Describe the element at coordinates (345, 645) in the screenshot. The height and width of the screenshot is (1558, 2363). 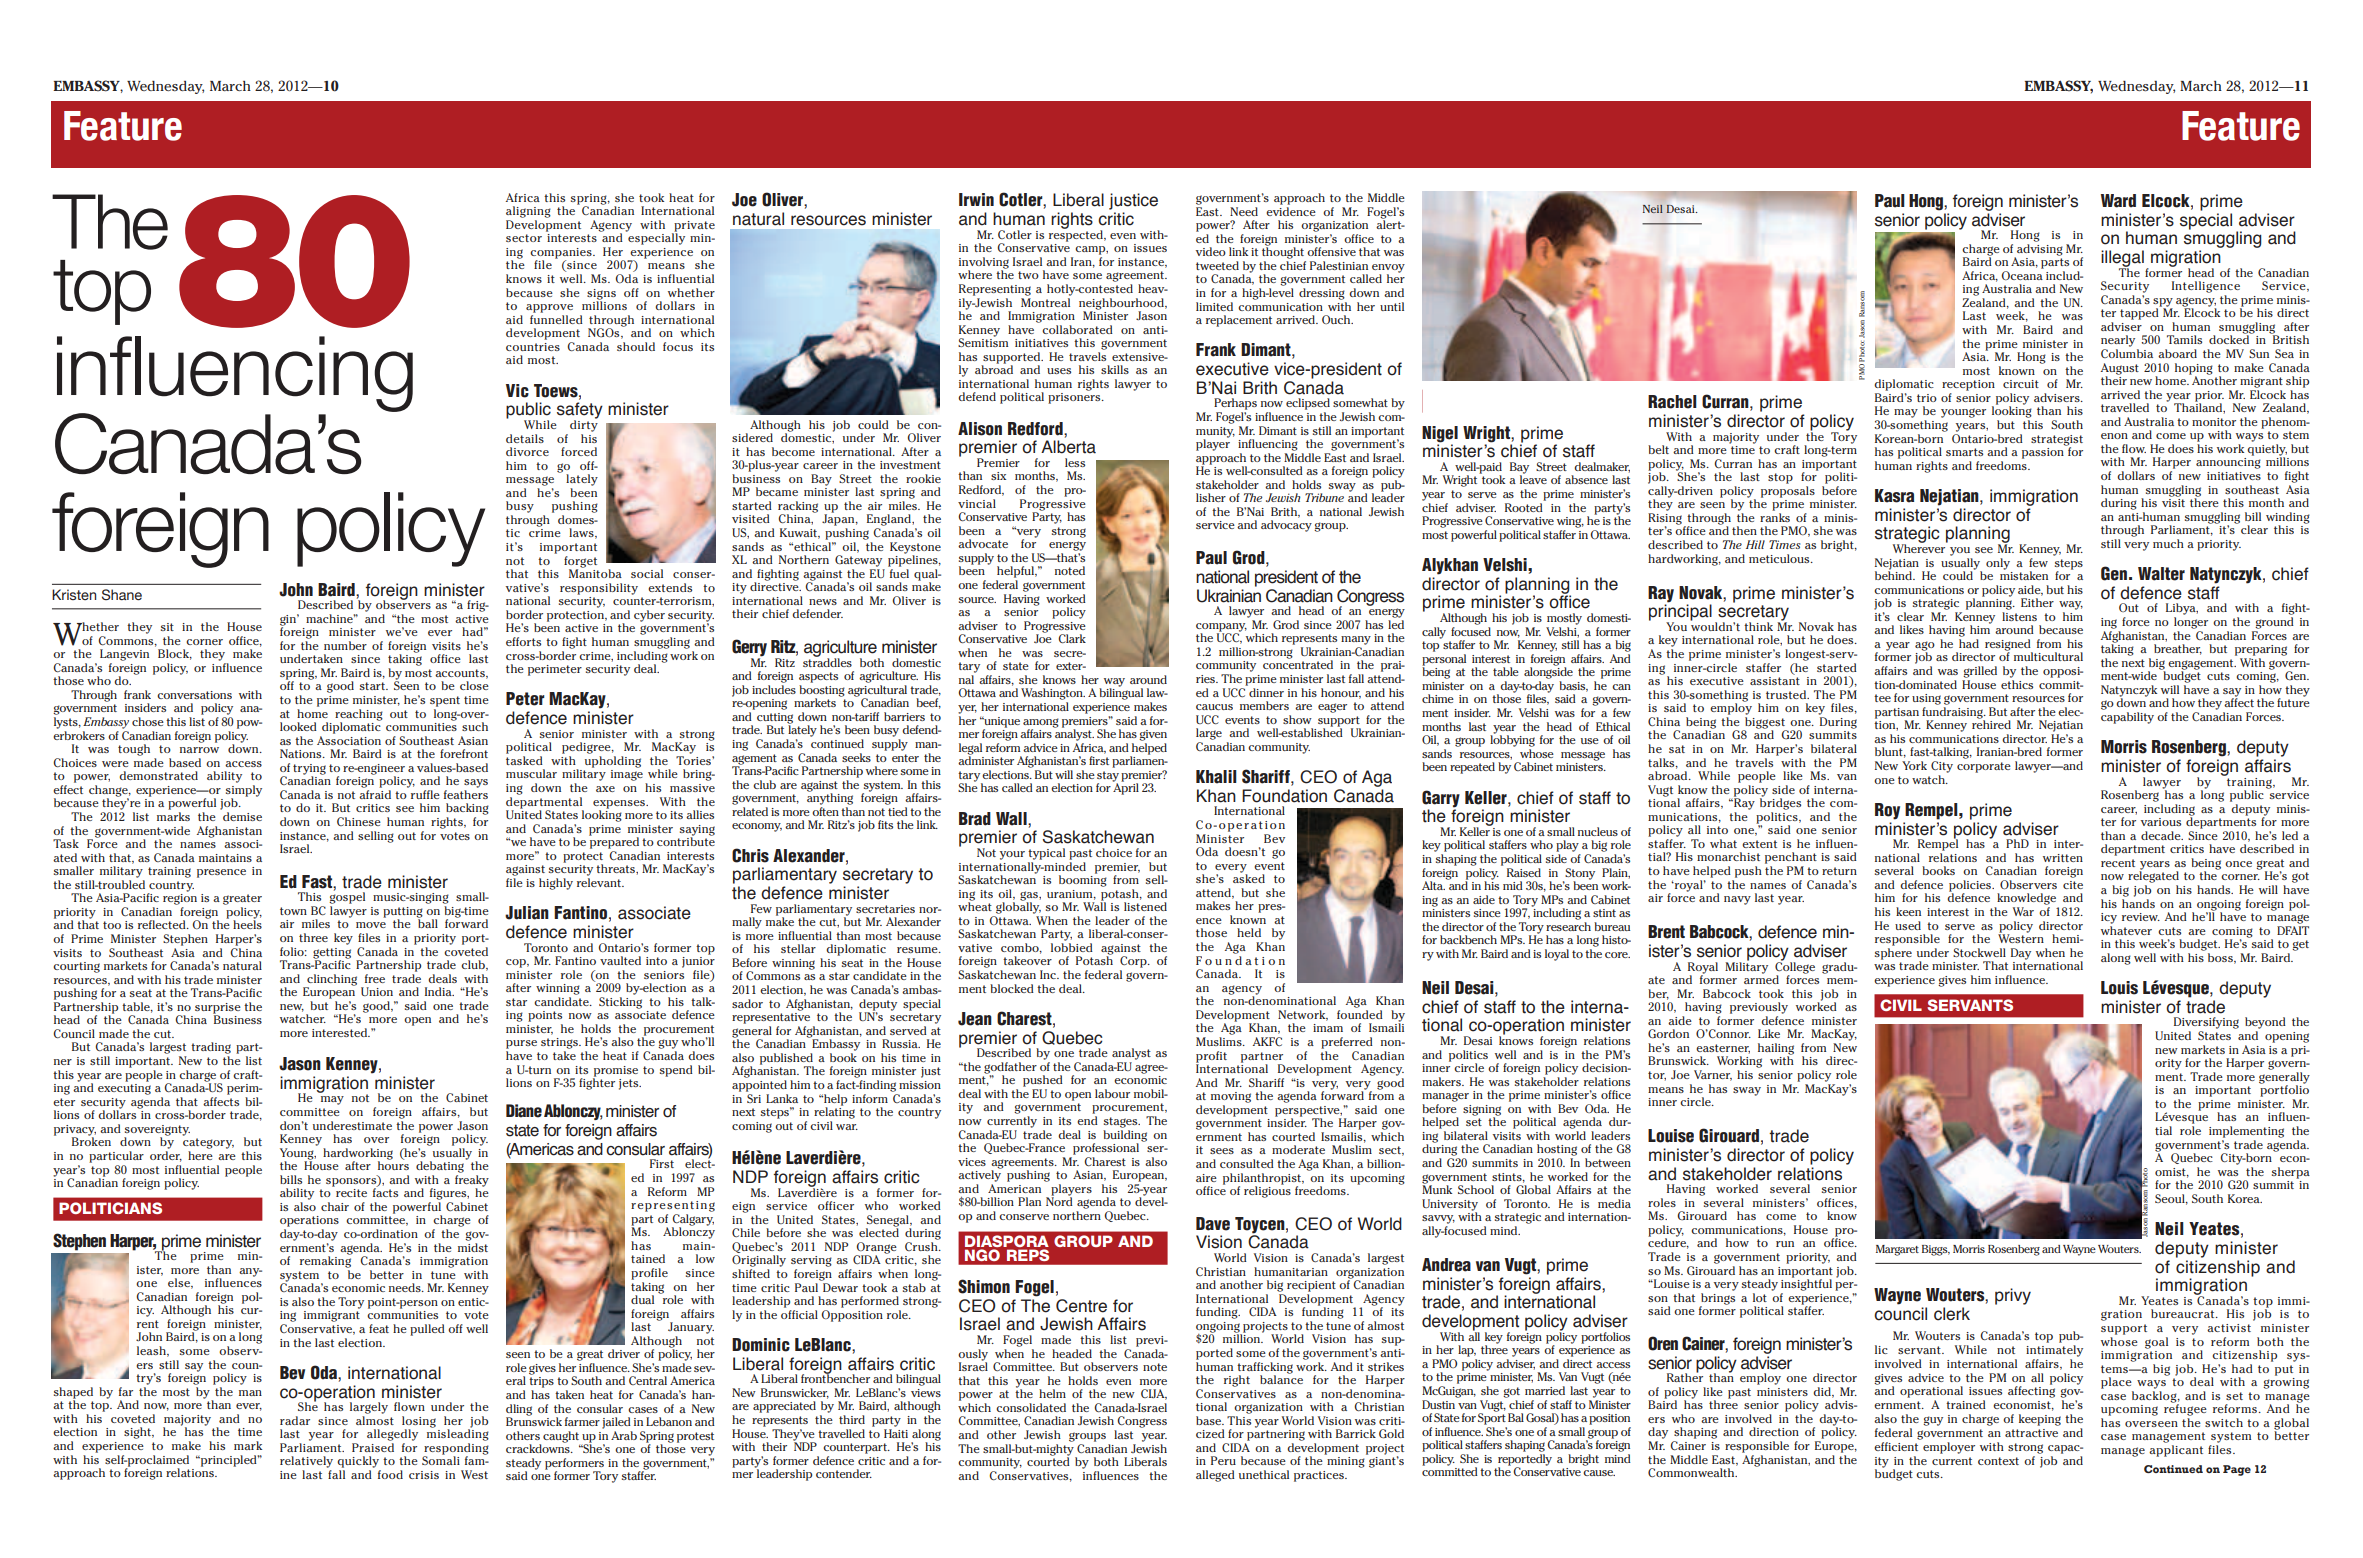
I see `number` at that location.
